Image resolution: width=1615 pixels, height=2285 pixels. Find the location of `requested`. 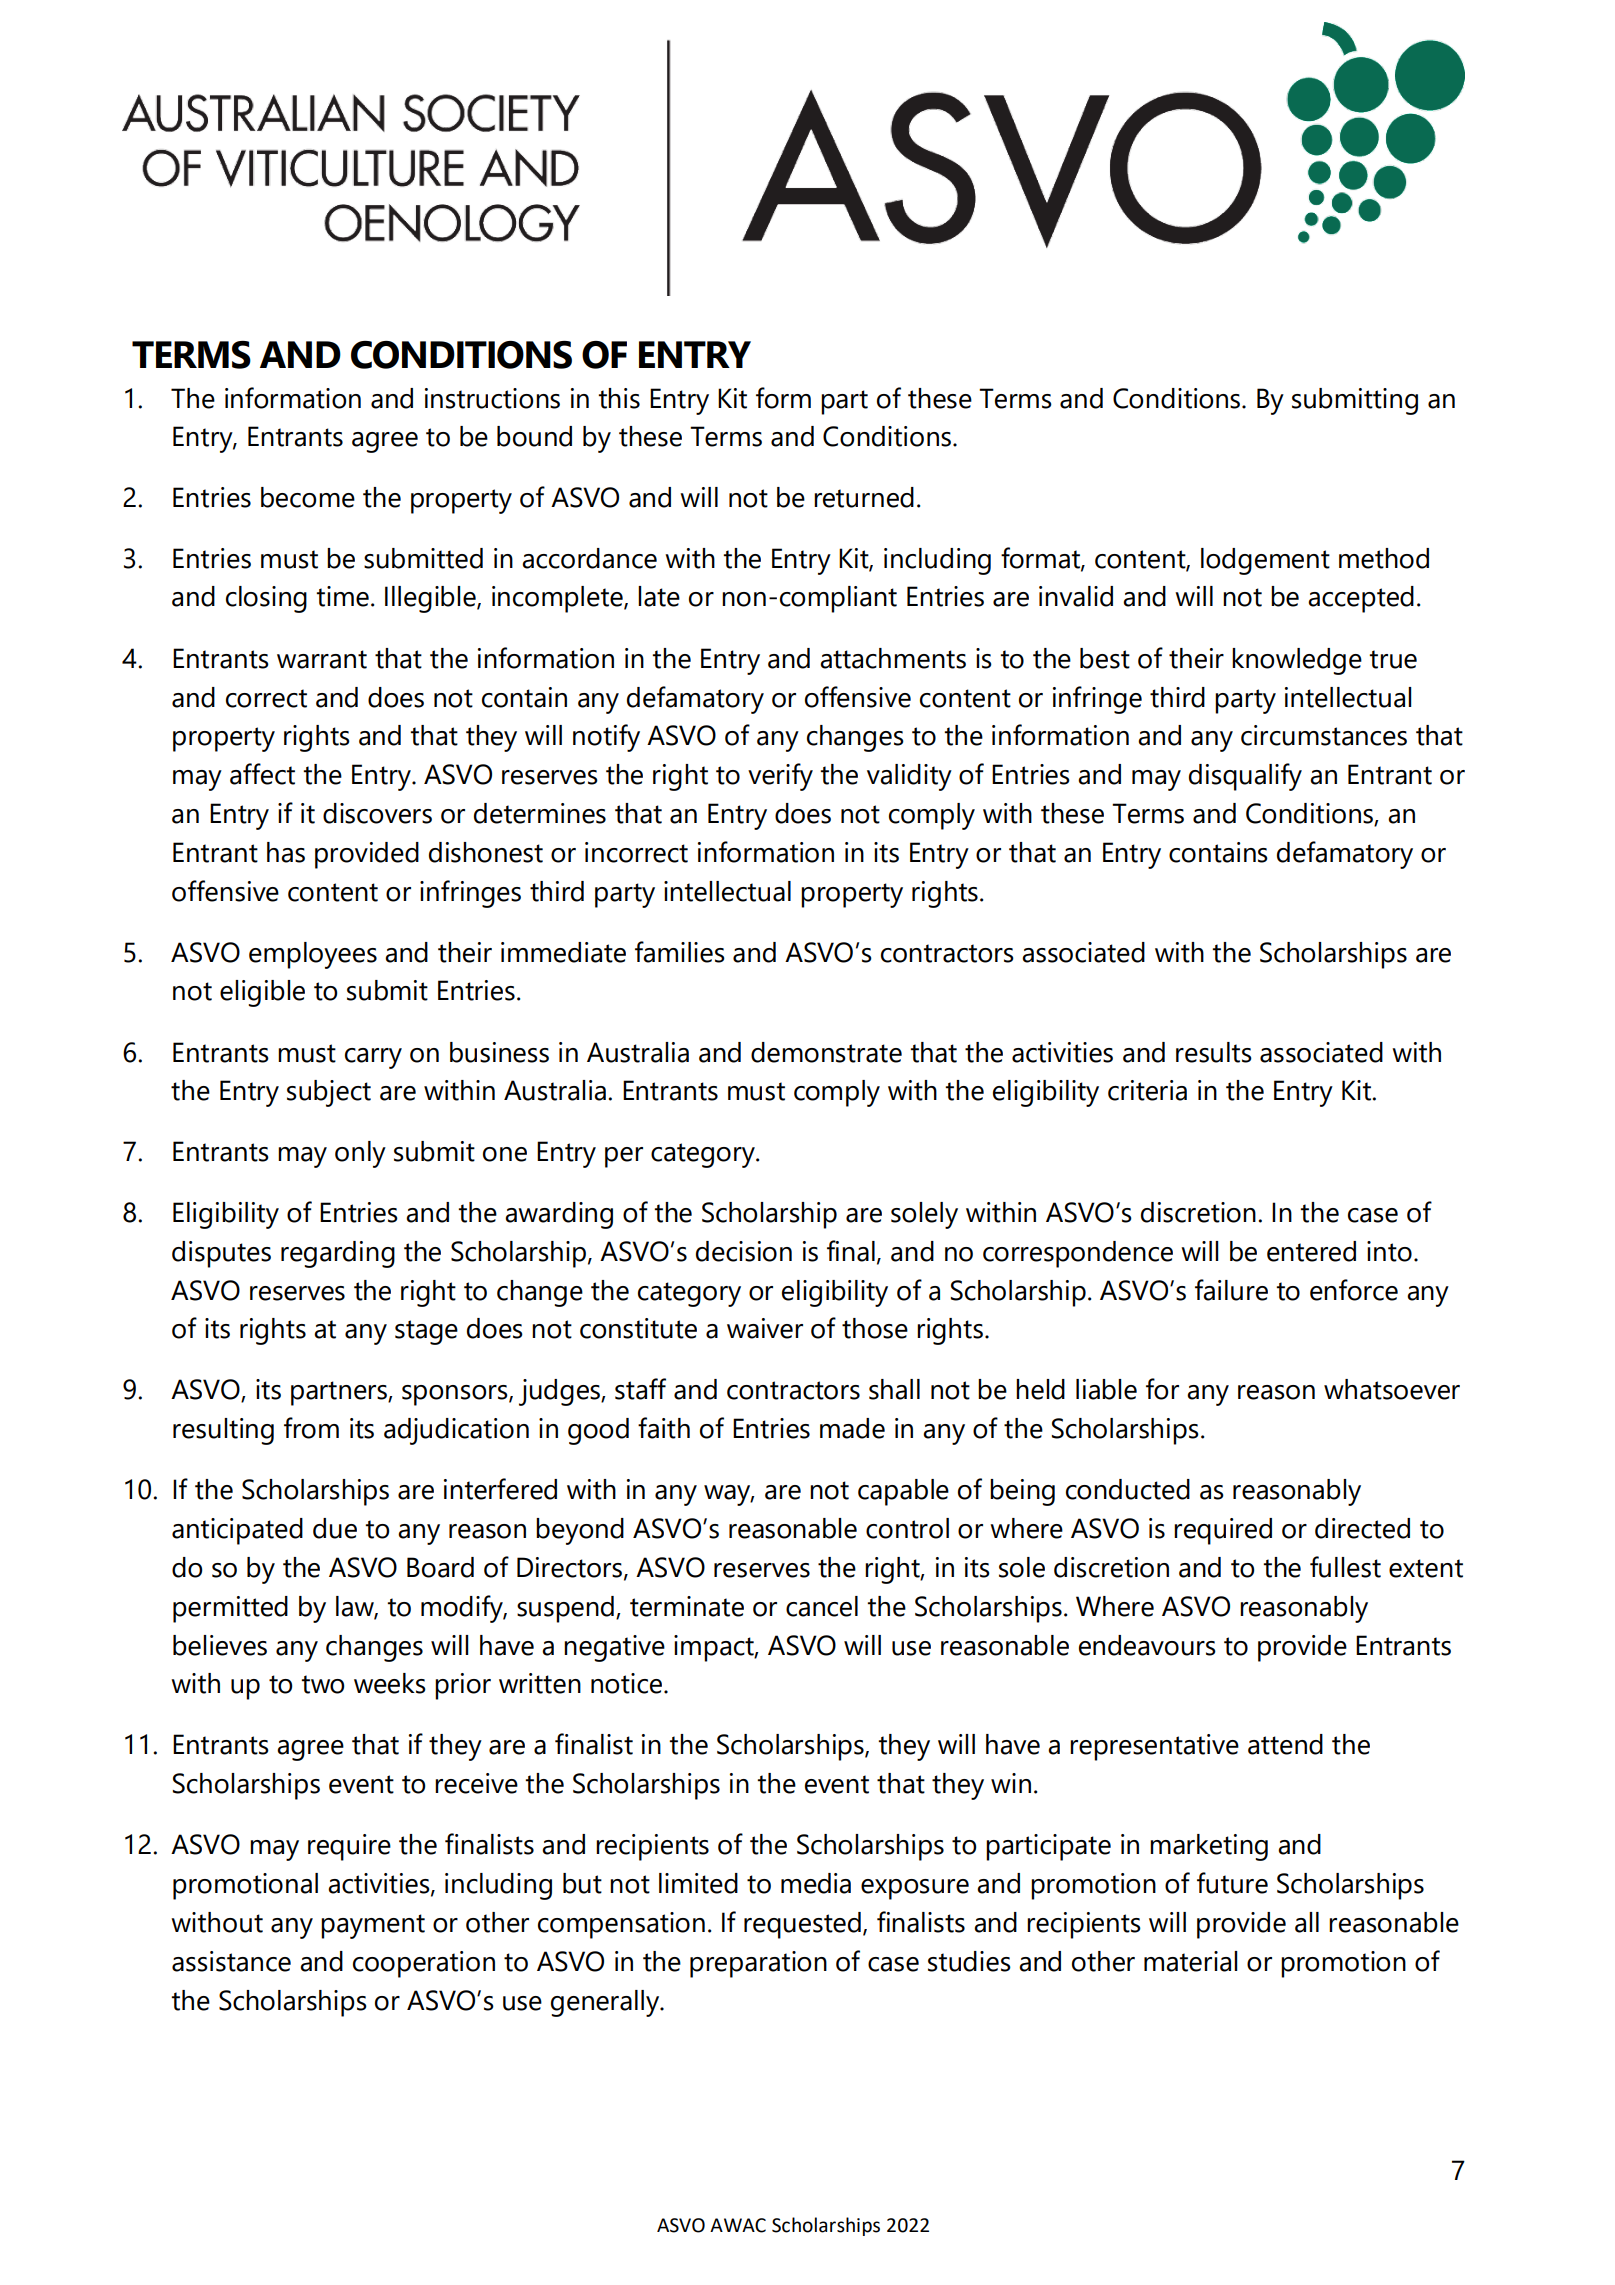

requested is located at coordinates (802, 1925).
